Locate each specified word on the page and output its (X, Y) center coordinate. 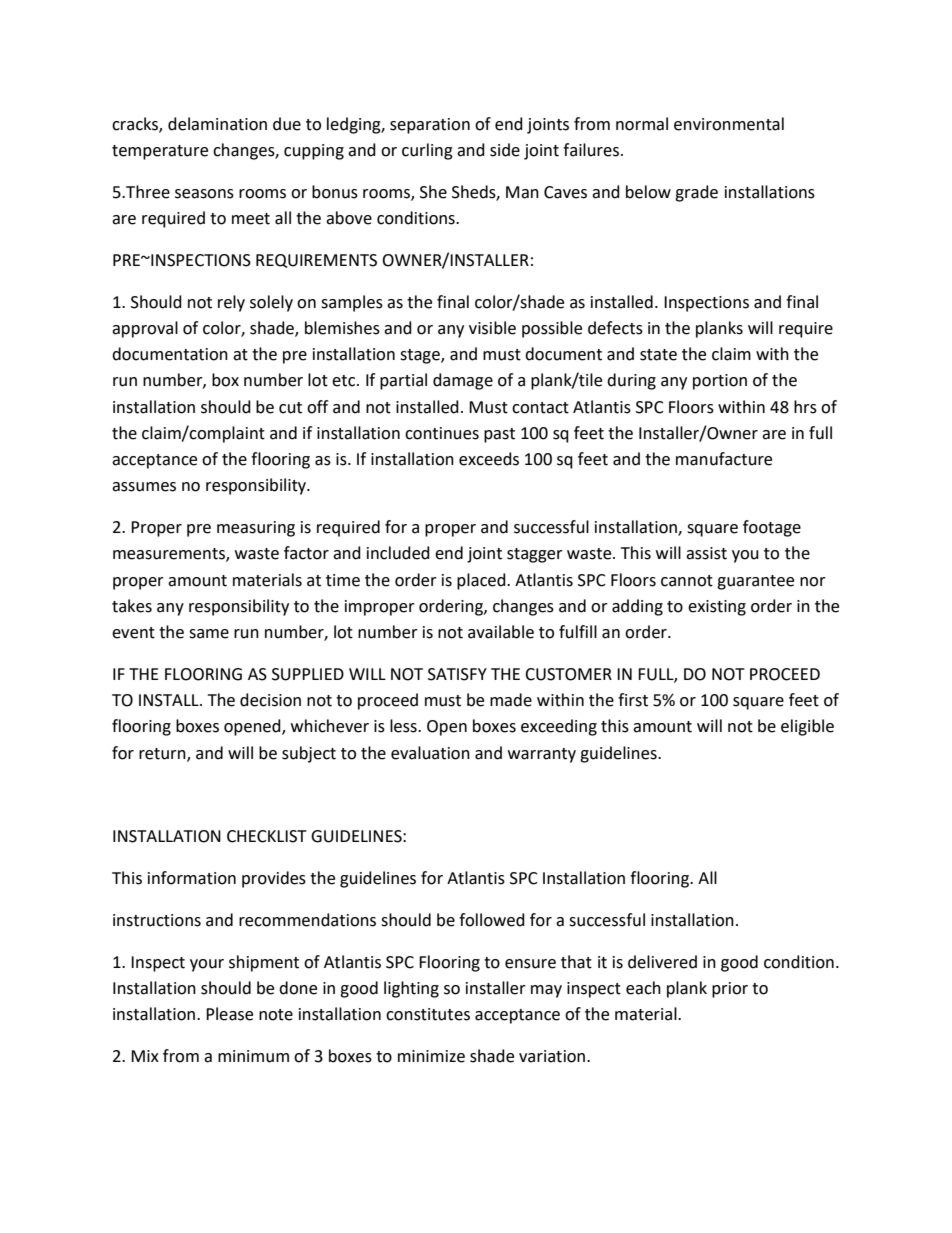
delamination (217, 124)
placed (482, 581)
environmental (729, 124)
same (209, 634)
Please (229, 1014)
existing (717, 608)
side (505, 150)
